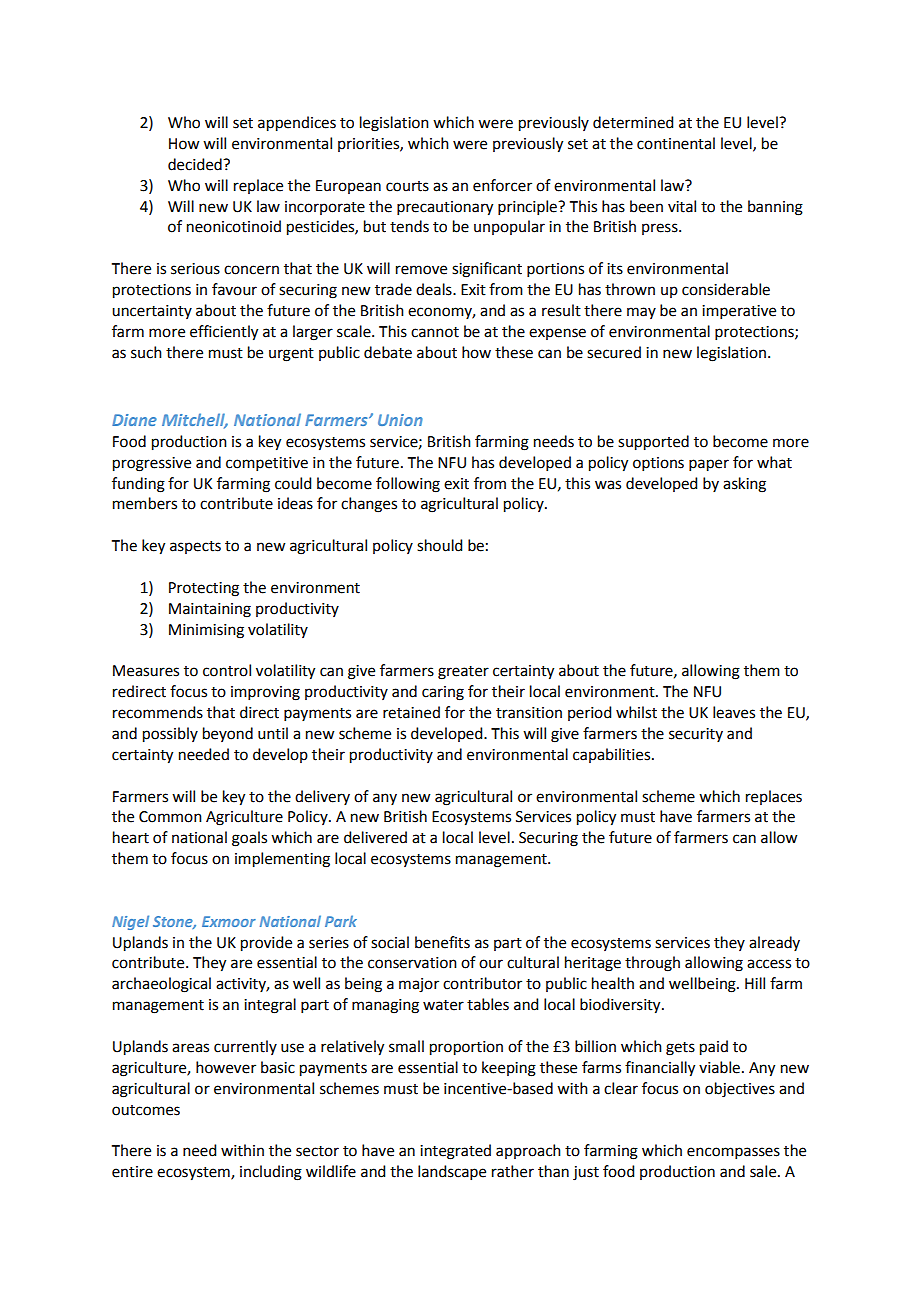  I want to click on courts, so click(407, 186).
